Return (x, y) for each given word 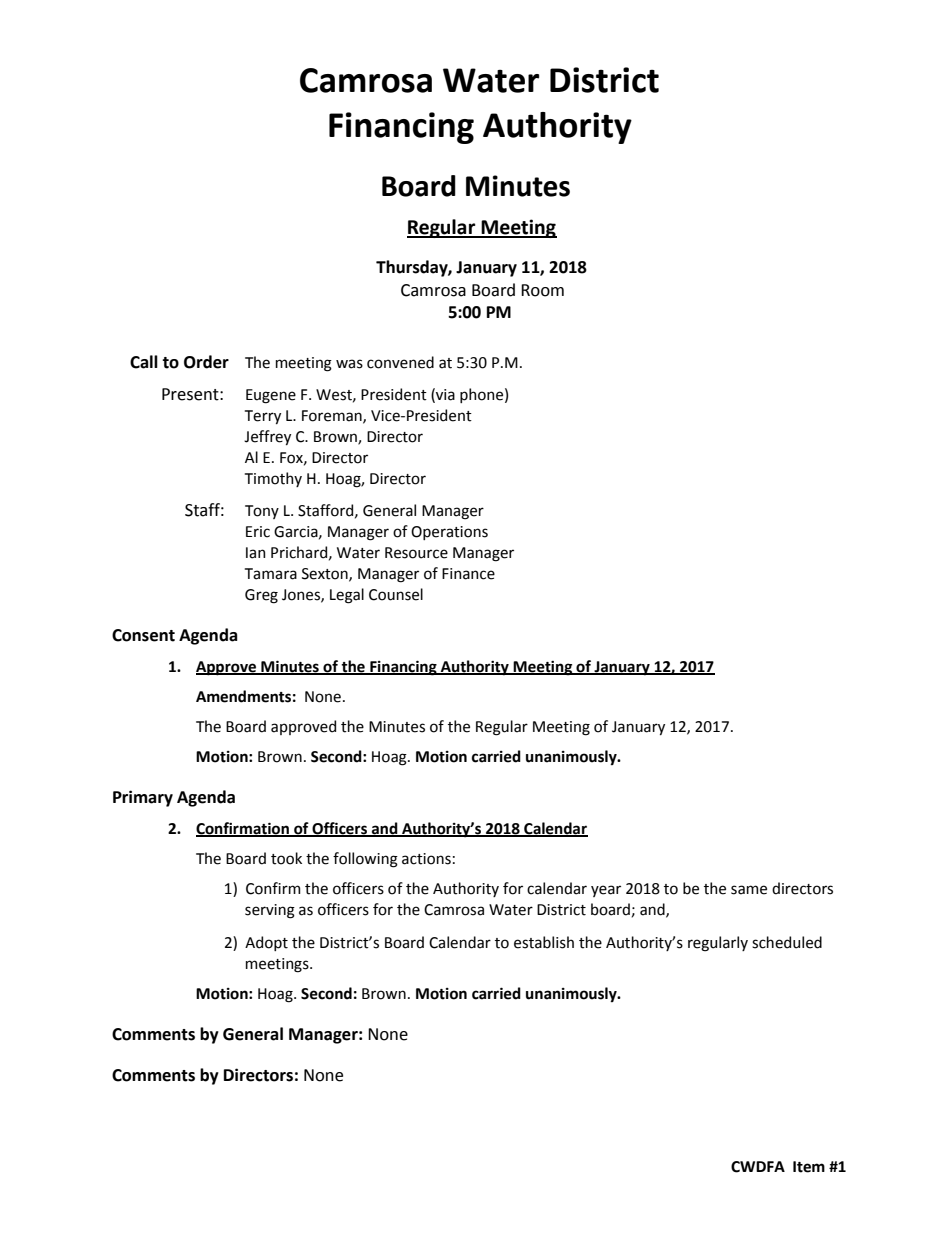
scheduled (787, 942)
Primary (143, 798)
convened (400, 362)
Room (542, 290)
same (749, 890)
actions (426, 859)
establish (544, 942)
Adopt (266, 943)
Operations (449, 533)
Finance (468, 574)
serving (270, 911)
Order (206, 362)
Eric (258, 532)
